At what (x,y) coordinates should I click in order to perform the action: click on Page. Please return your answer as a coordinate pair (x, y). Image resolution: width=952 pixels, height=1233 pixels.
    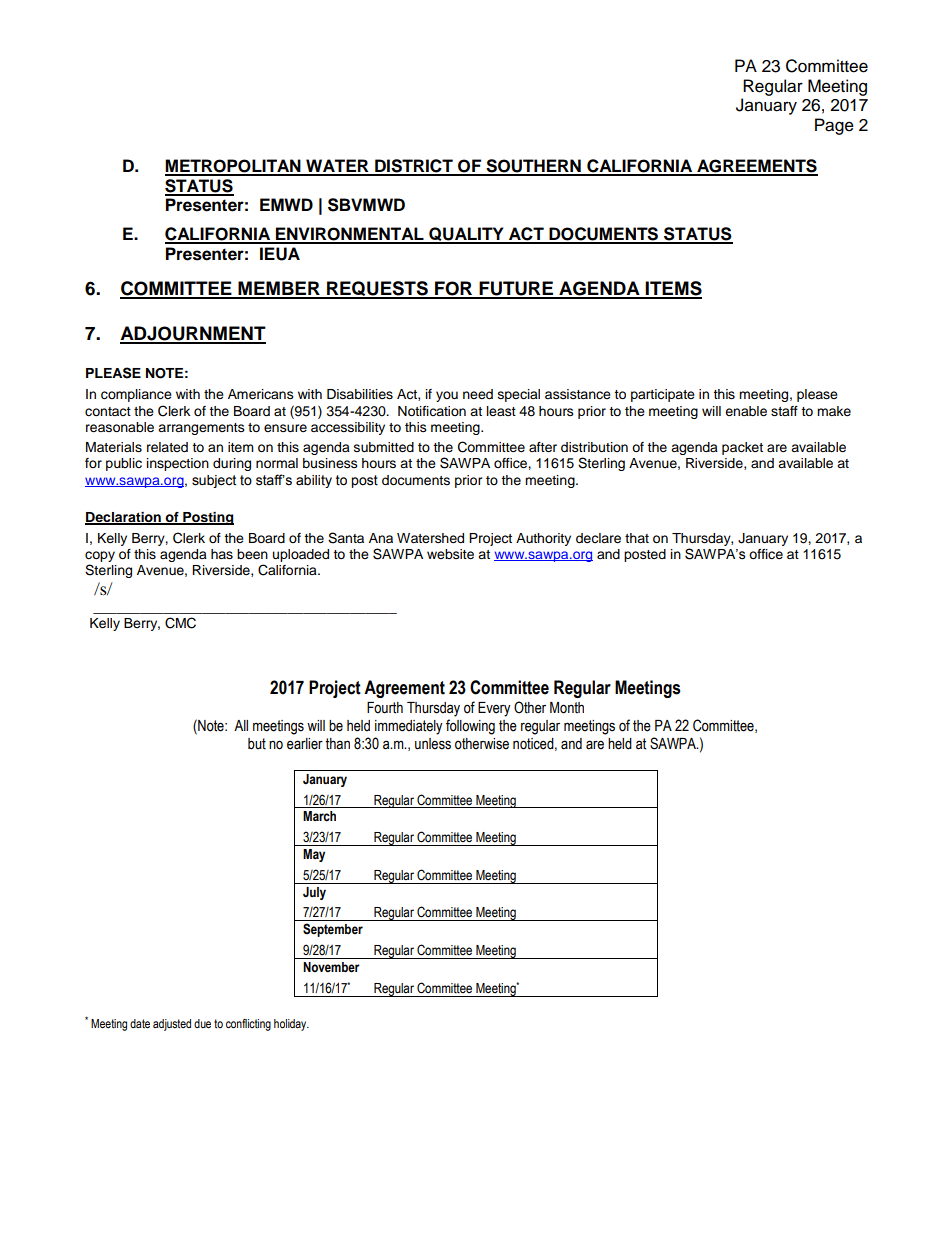
    Looking at the image, I should click on (834, 126).
